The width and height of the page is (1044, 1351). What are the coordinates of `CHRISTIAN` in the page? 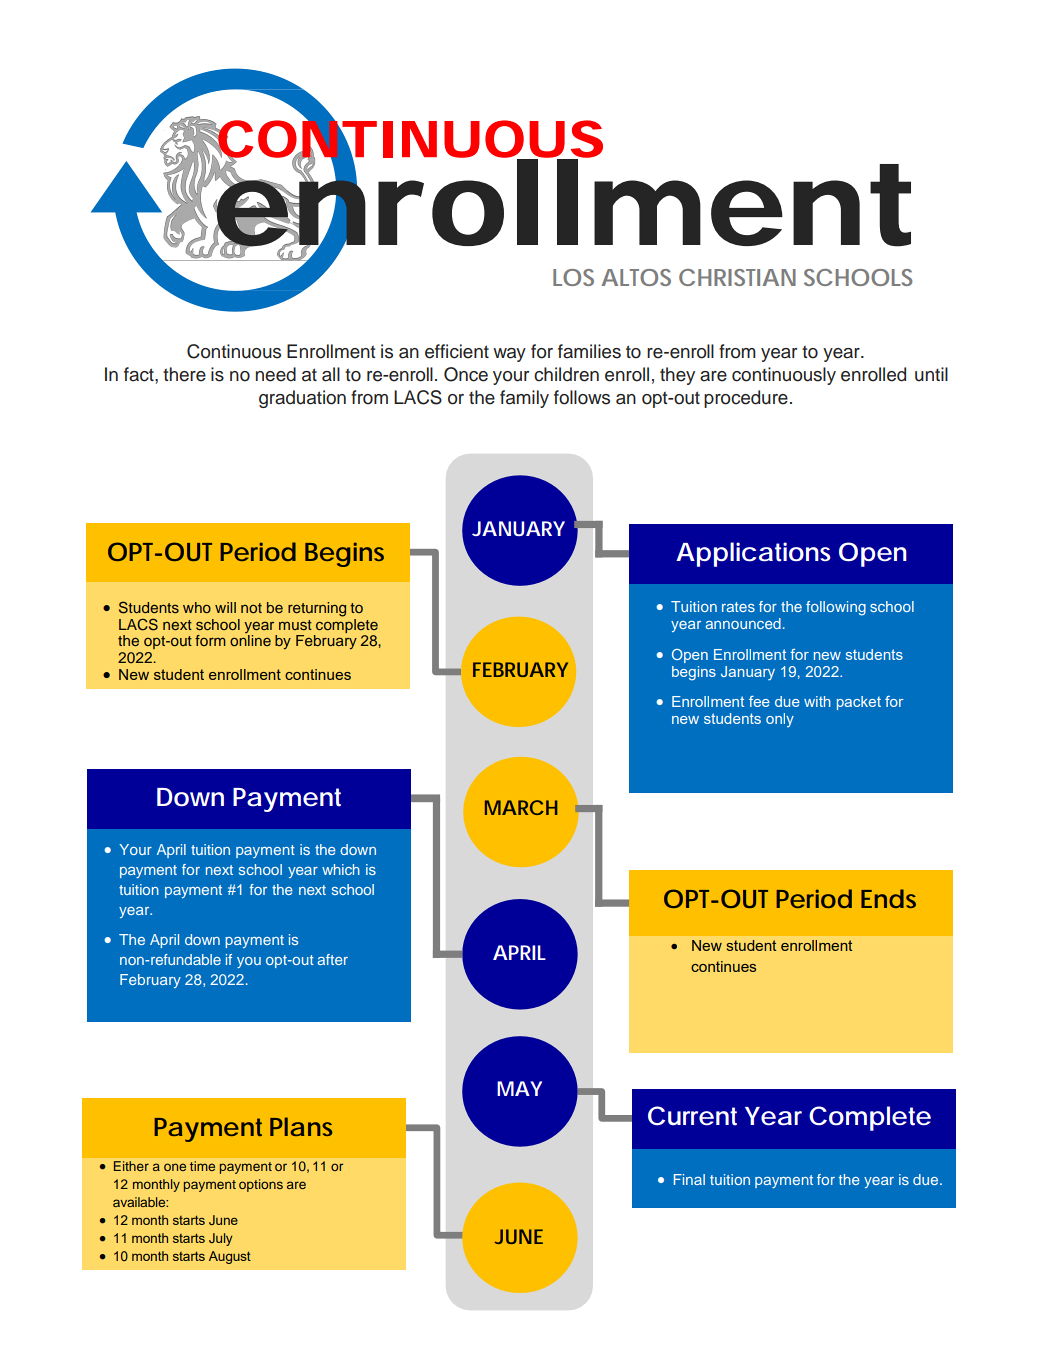 It's located at (737, 277).
